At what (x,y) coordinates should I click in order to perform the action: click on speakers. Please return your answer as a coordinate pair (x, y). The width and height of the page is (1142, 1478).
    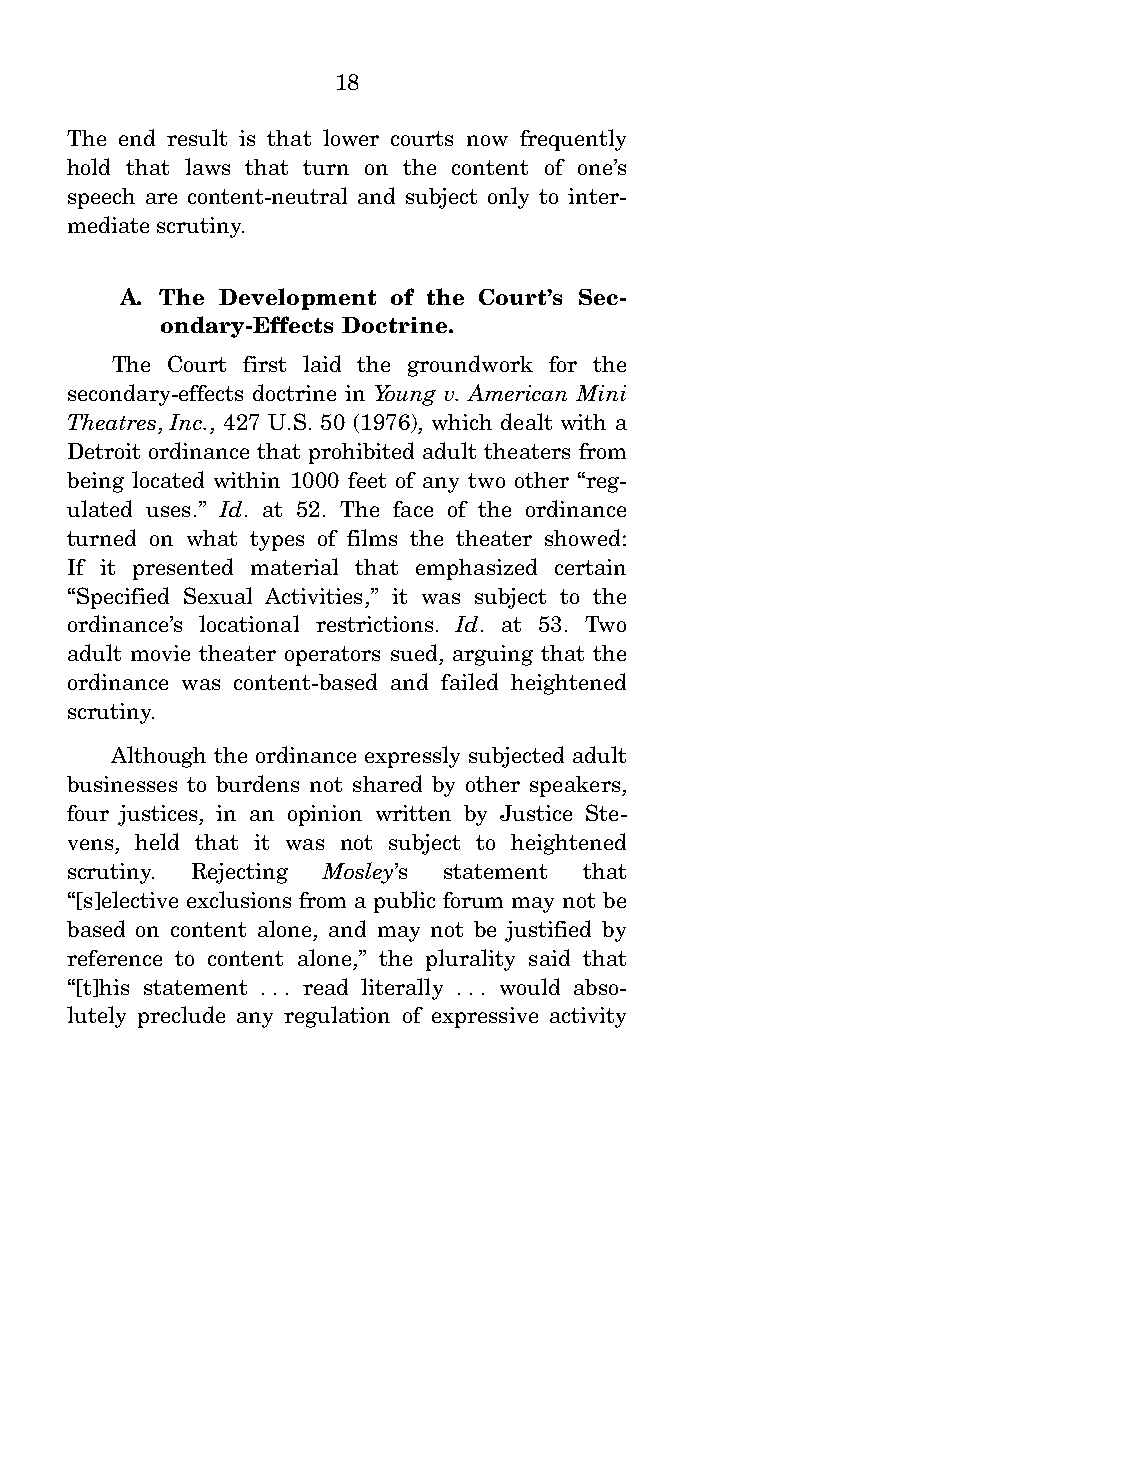
    Looking at the image, I should click on (575, 786).
